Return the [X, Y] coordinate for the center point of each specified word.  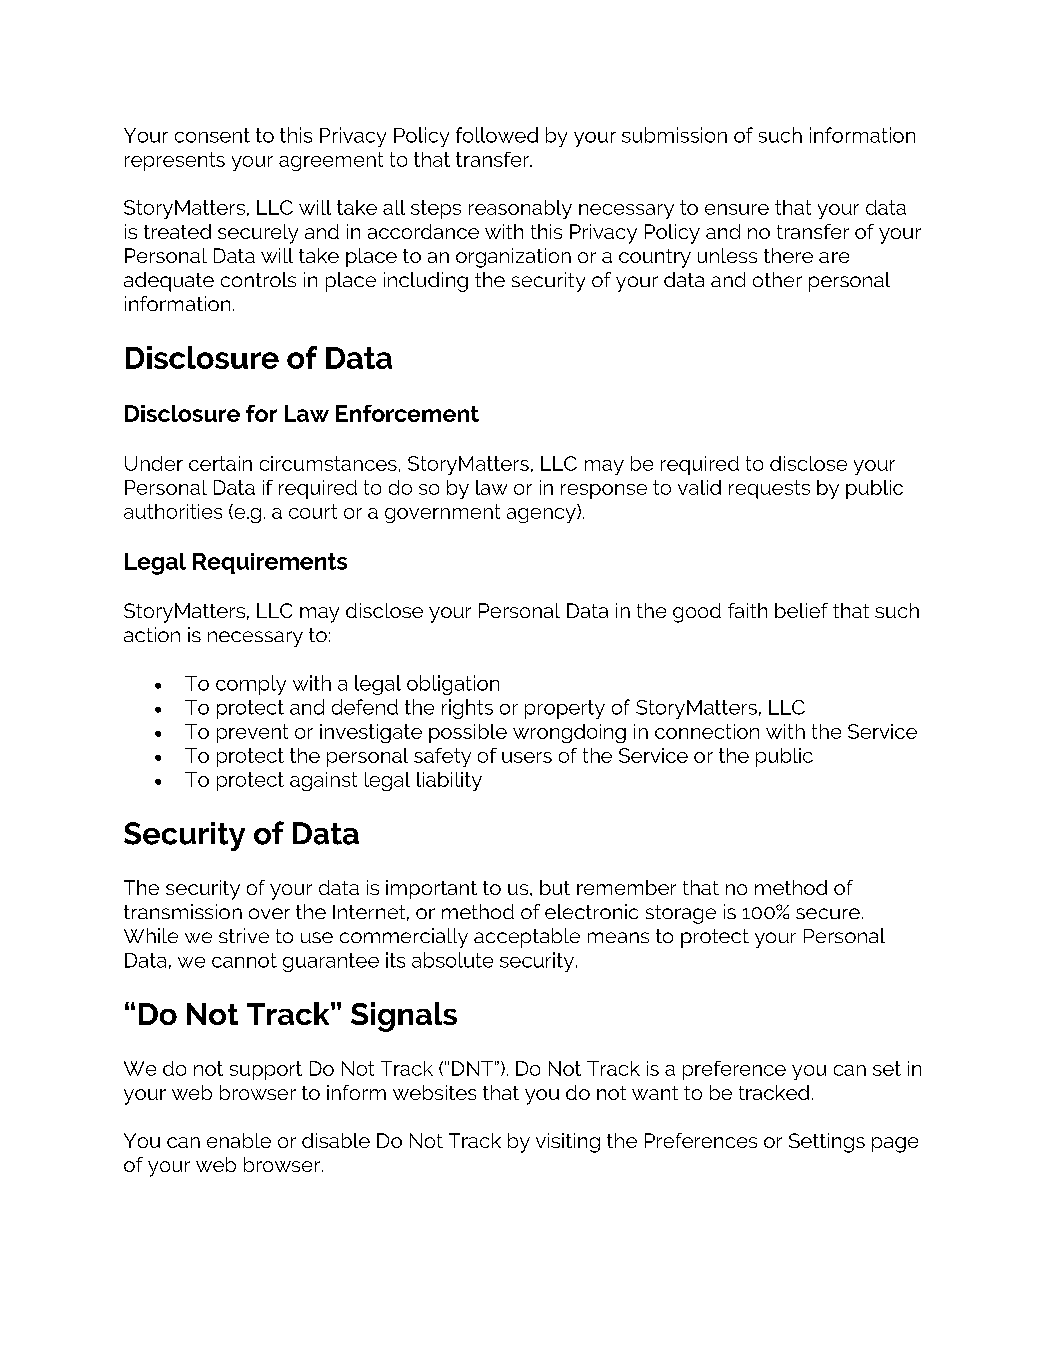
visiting [568, 1143]
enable [239, 1140]
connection [707, 731]
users [527, 757]
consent [212, 135]
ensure [737, 209]
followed [497, 135]
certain [220, 463]
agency [542, 515]
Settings [827, 1143]
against [323, 781]
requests [769, 489]
